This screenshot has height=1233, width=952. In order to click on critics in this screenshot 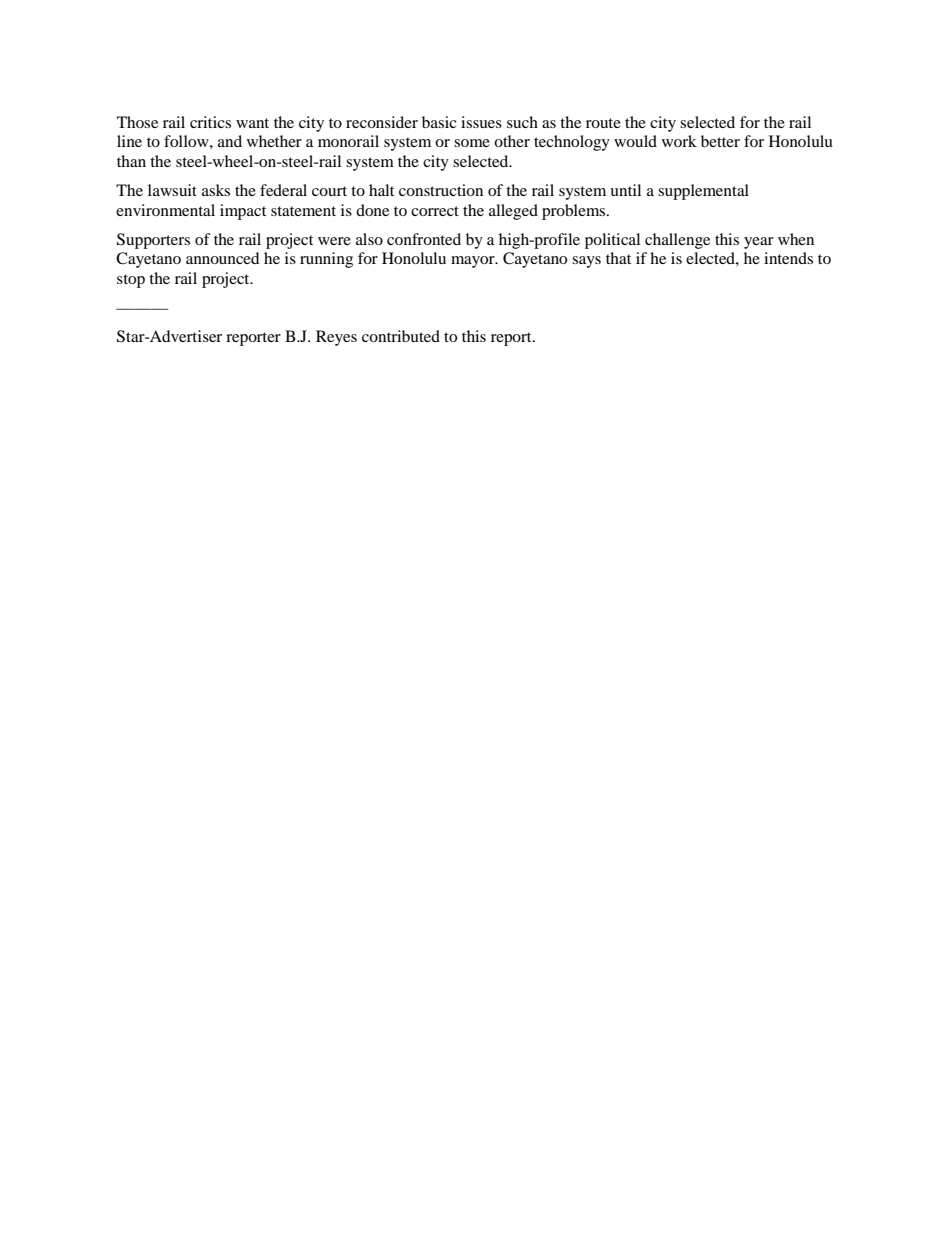, I will do `click(210, 122)`.
